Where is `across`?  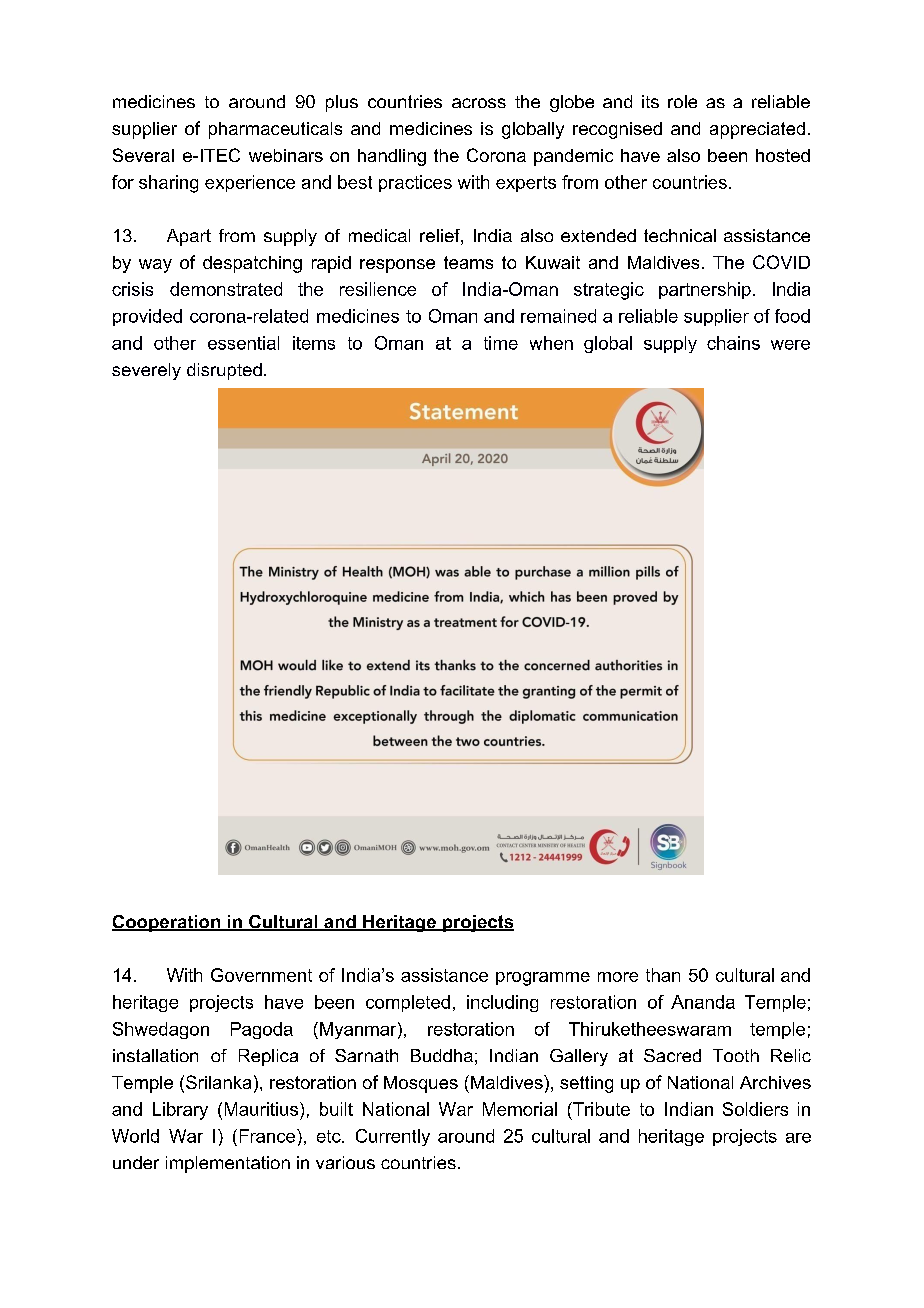 across is located at coordinates (479, 103).
